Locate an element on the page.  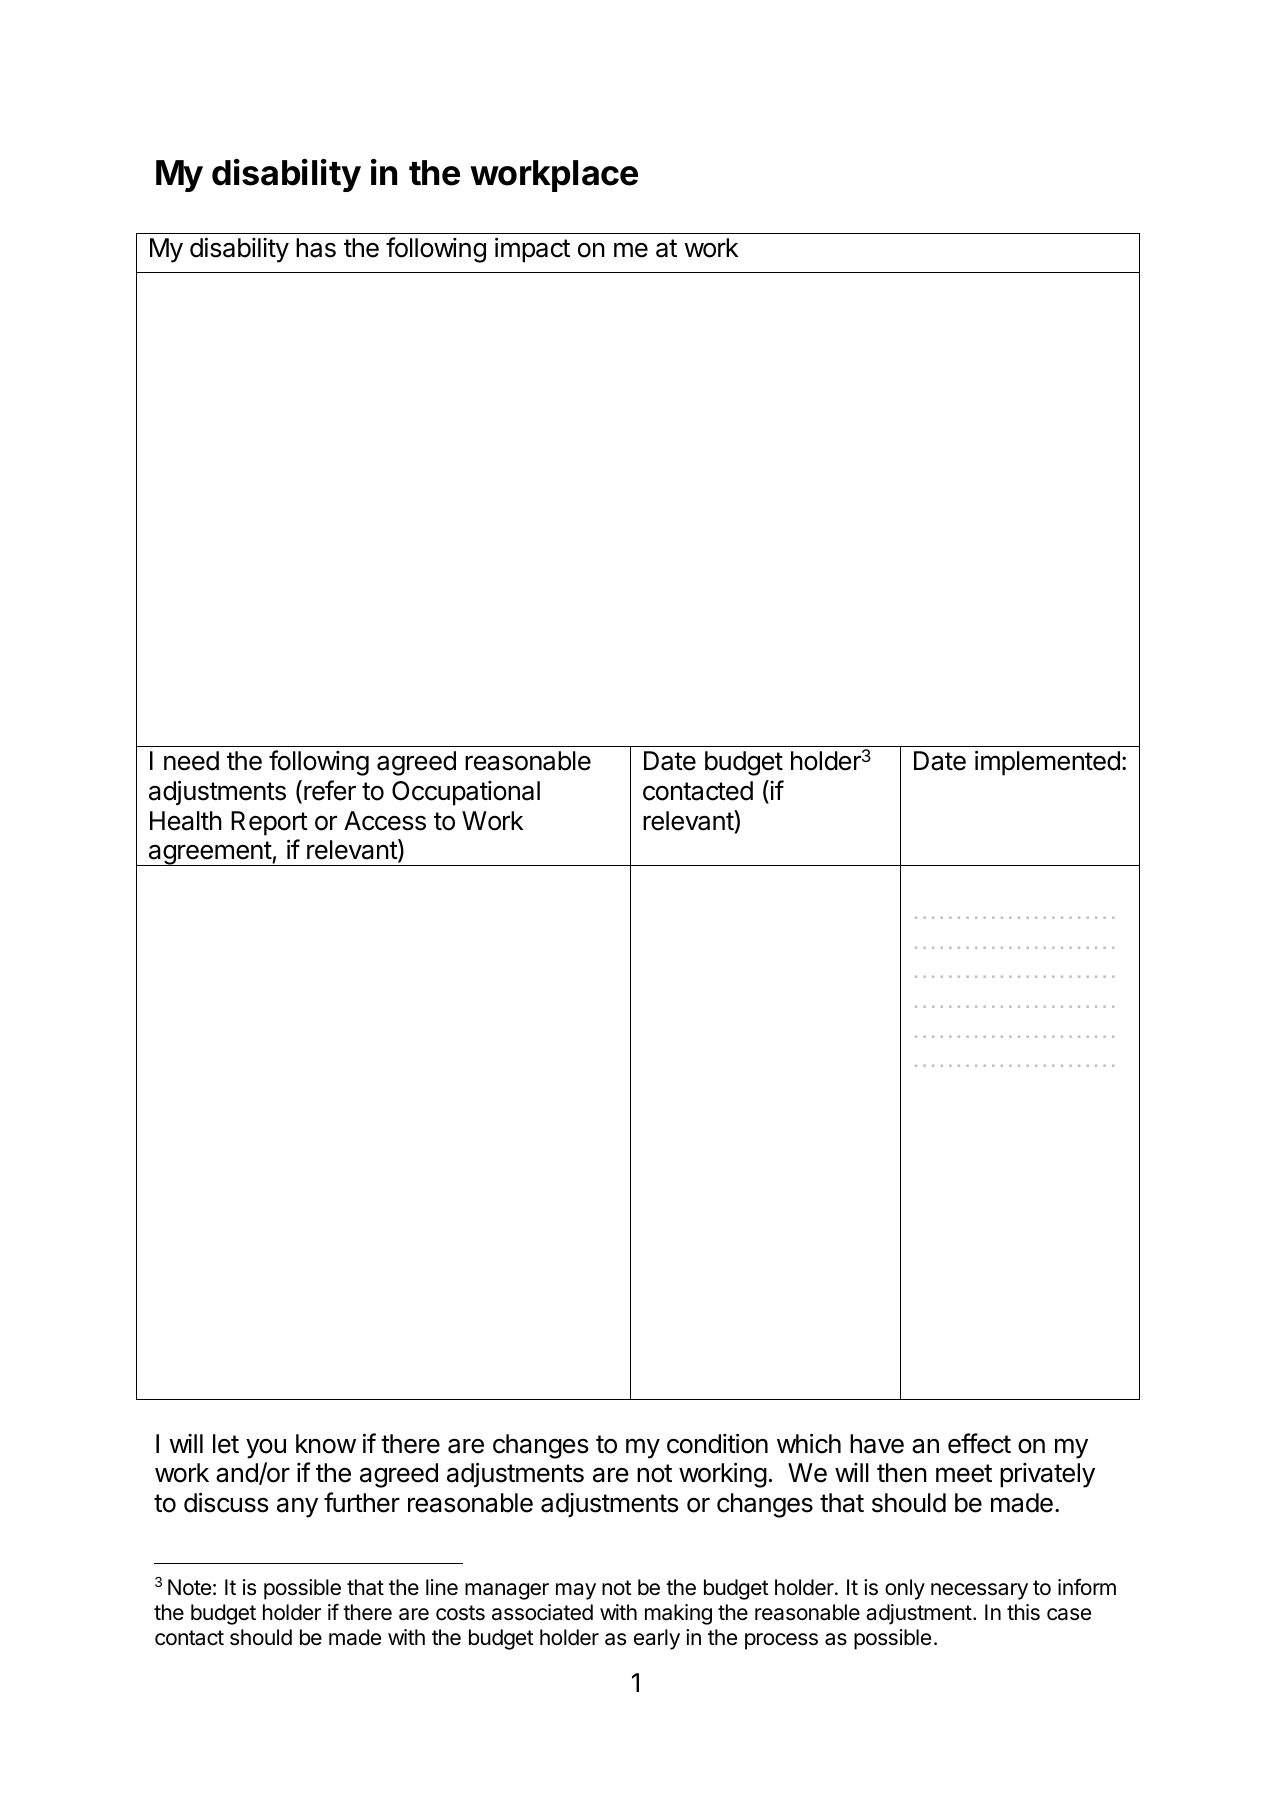
making is located at coordinates (678, 1614).
